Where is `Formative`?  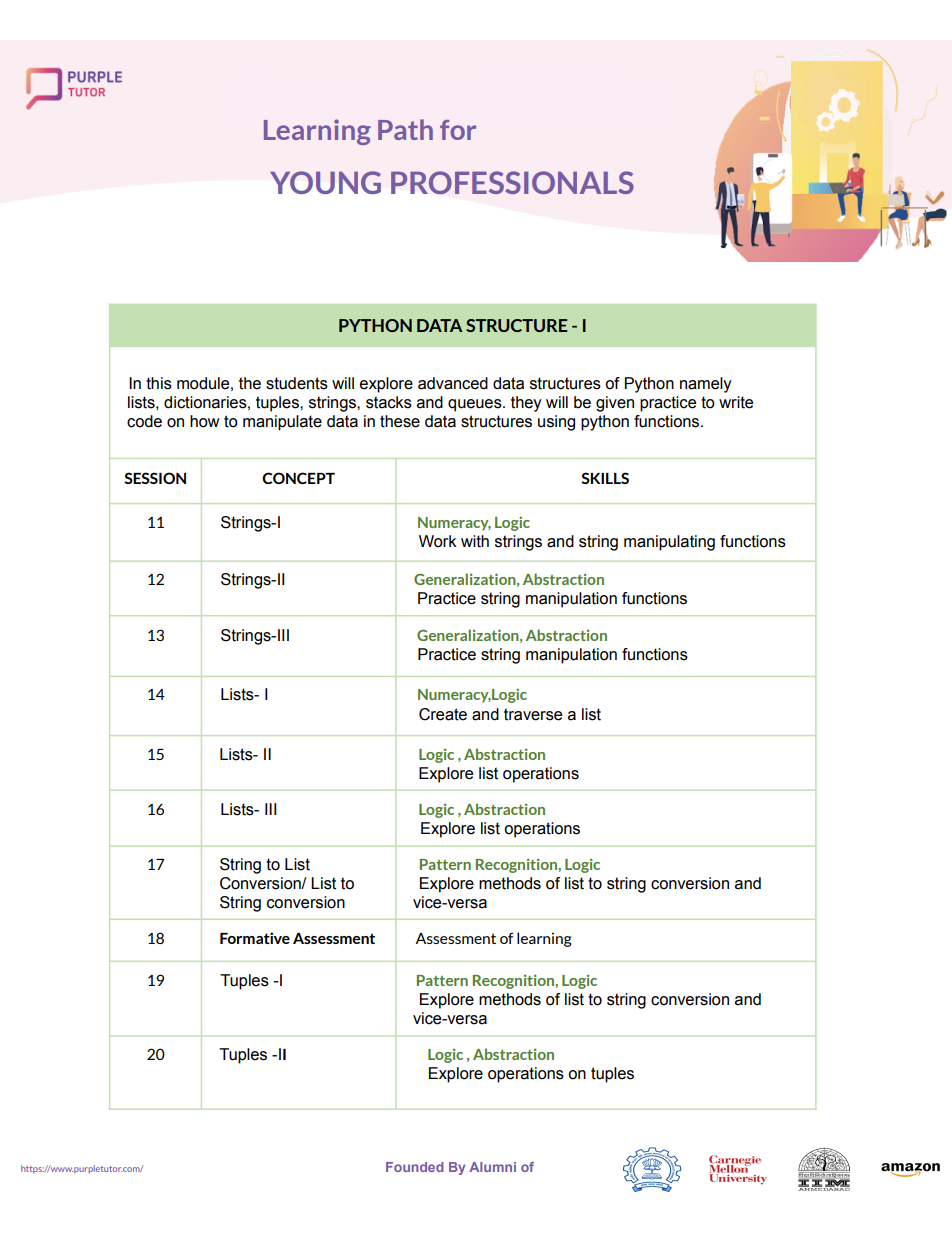
Formative is located at coordinates (255, 938).
